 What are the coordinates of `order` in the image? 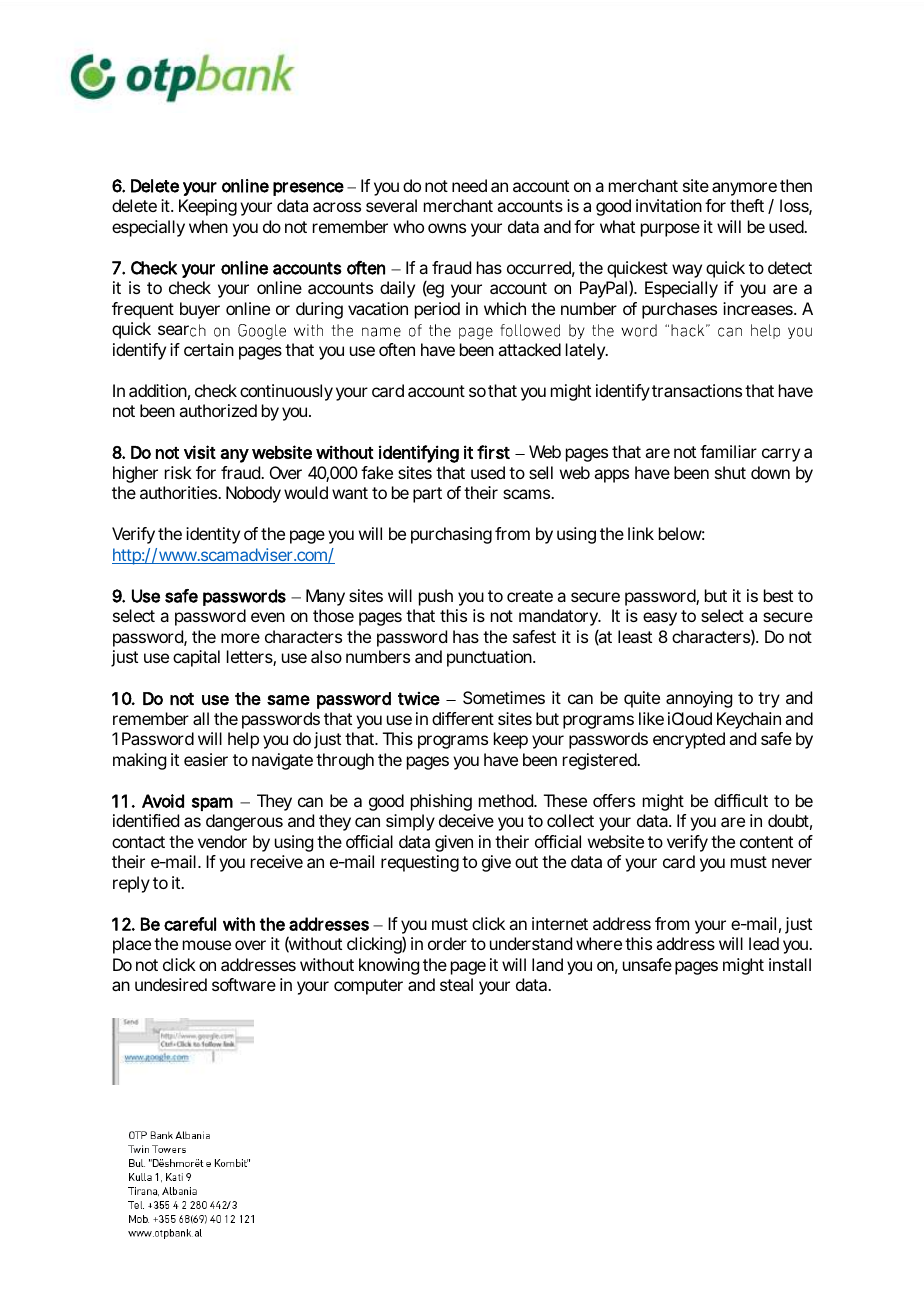 It's located at (447, 943).
